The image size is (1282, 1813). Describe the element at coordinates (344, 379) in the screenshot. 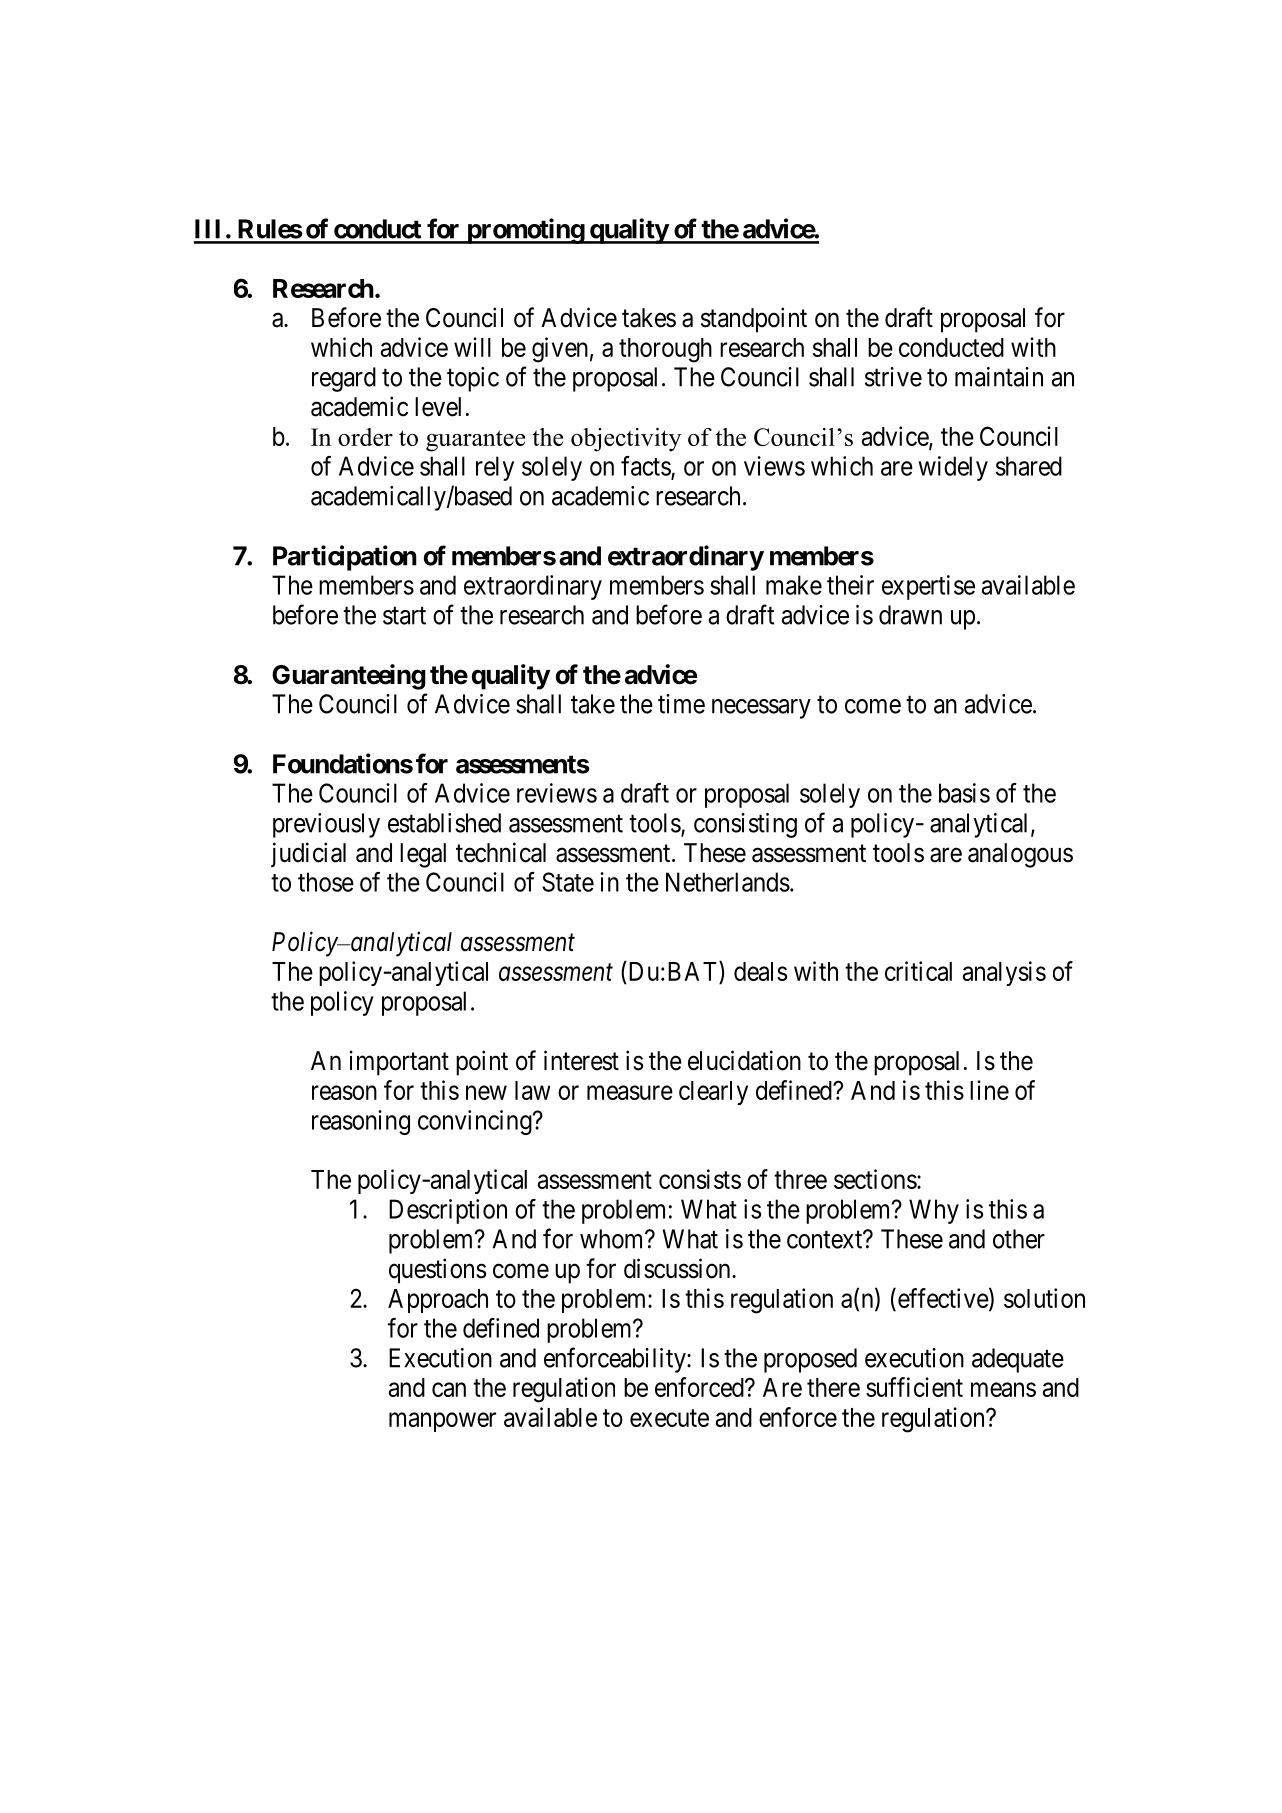

I see `regard` at that location.
